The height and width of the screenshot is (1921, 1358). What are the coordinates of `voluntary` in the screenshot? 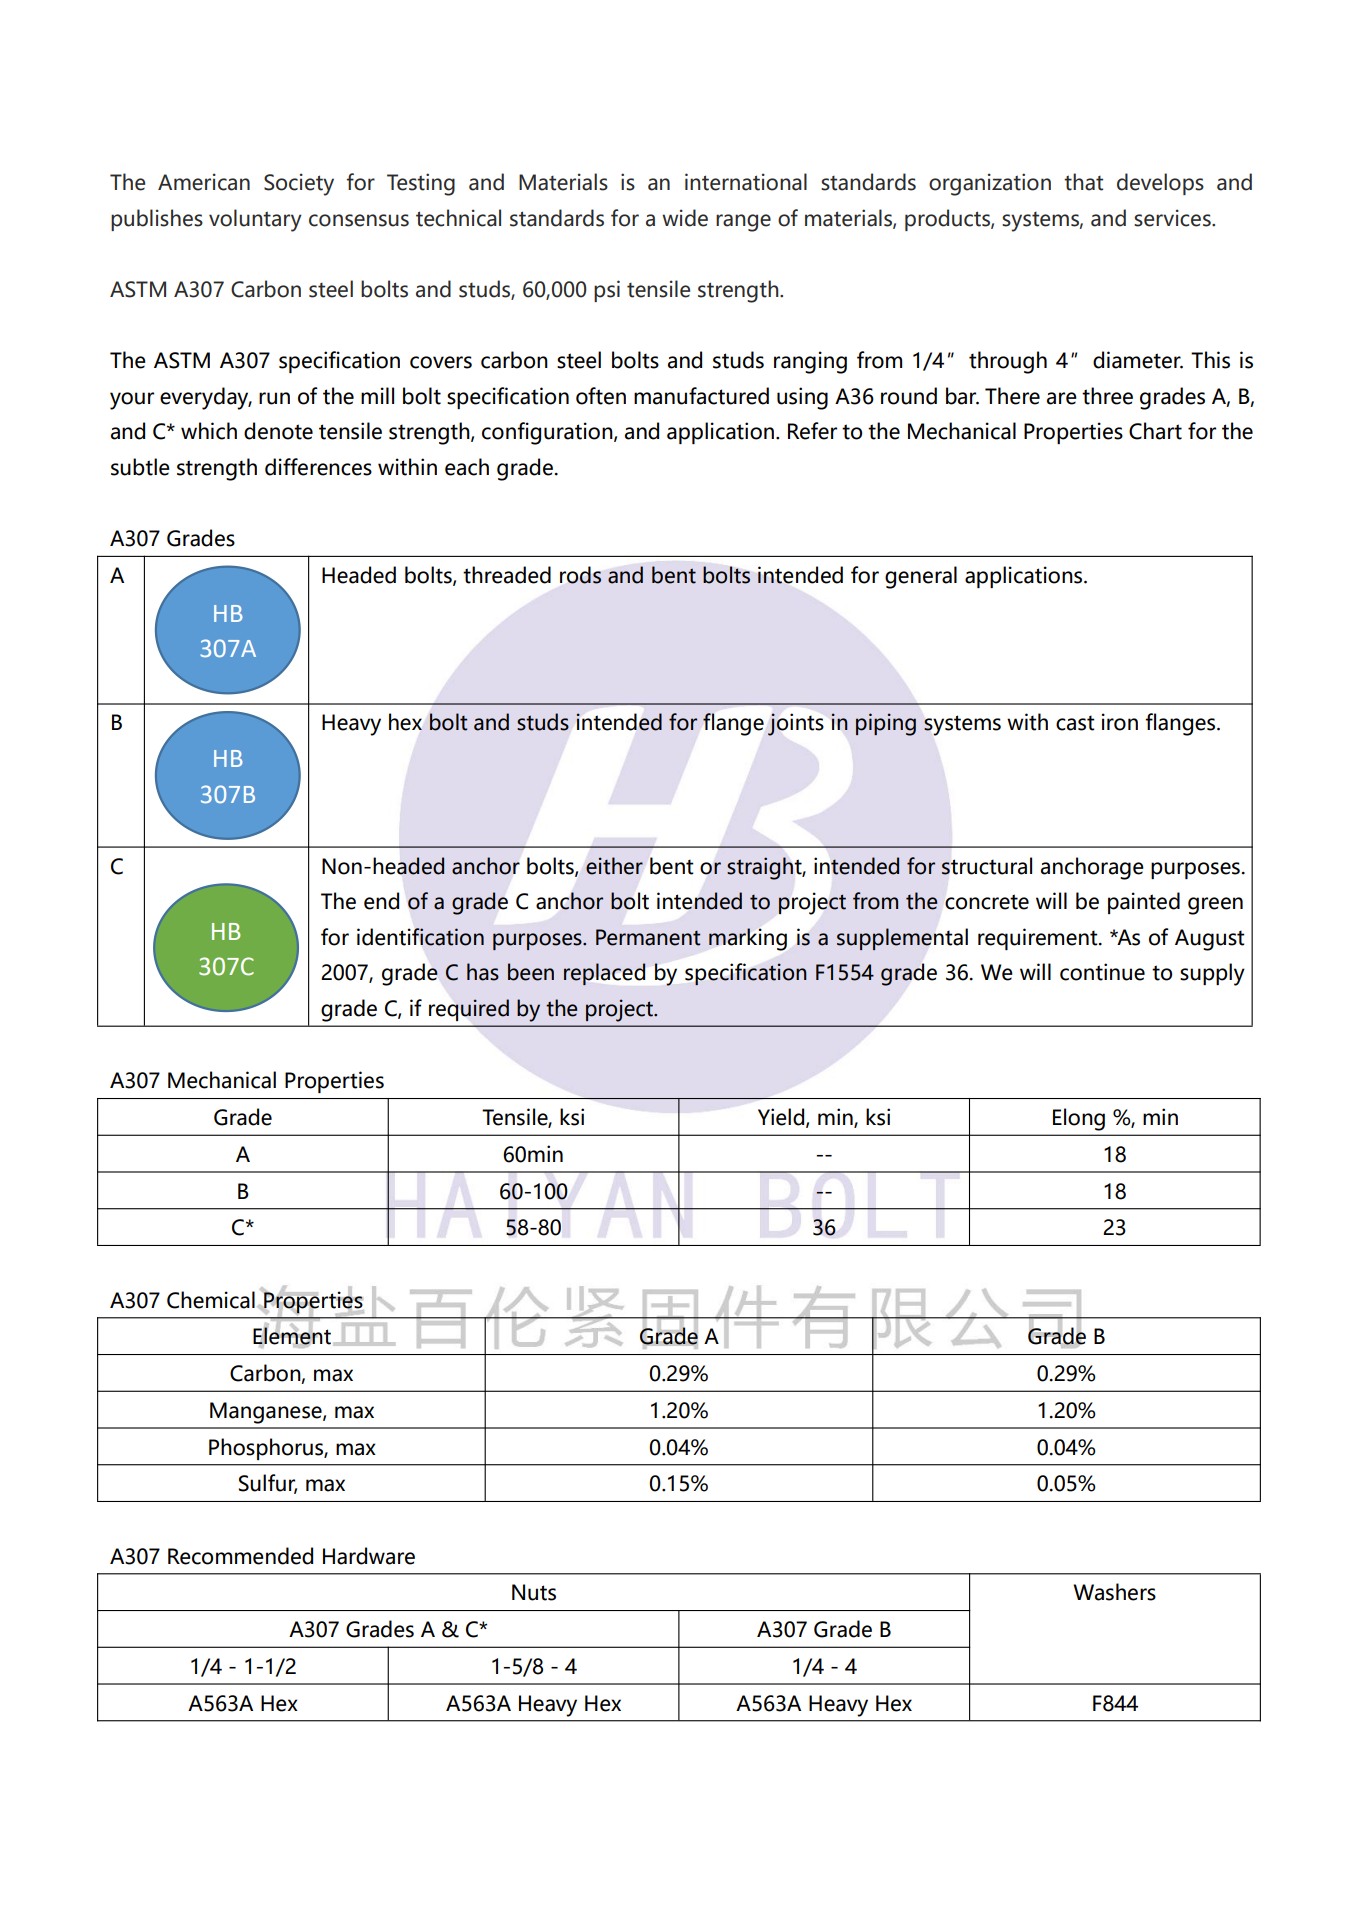 It's located at (255, 220).
